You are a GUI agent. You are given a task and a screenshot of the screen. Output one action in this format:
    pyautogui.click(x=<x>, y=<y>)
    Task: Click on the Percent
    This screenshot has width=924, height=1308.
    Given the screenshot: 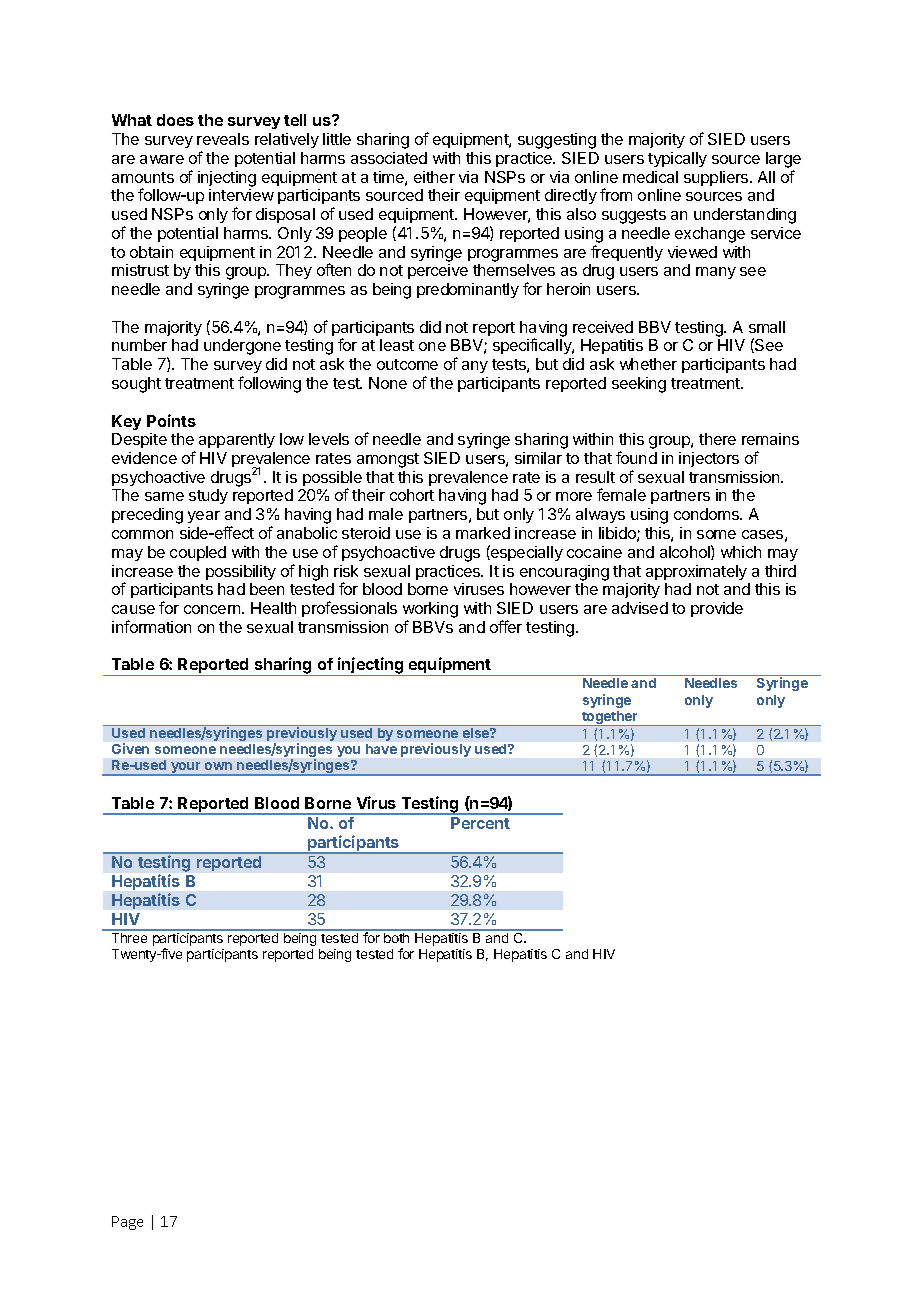 What is the action you would take?
    pyautogui.click(x=480, y=823)
